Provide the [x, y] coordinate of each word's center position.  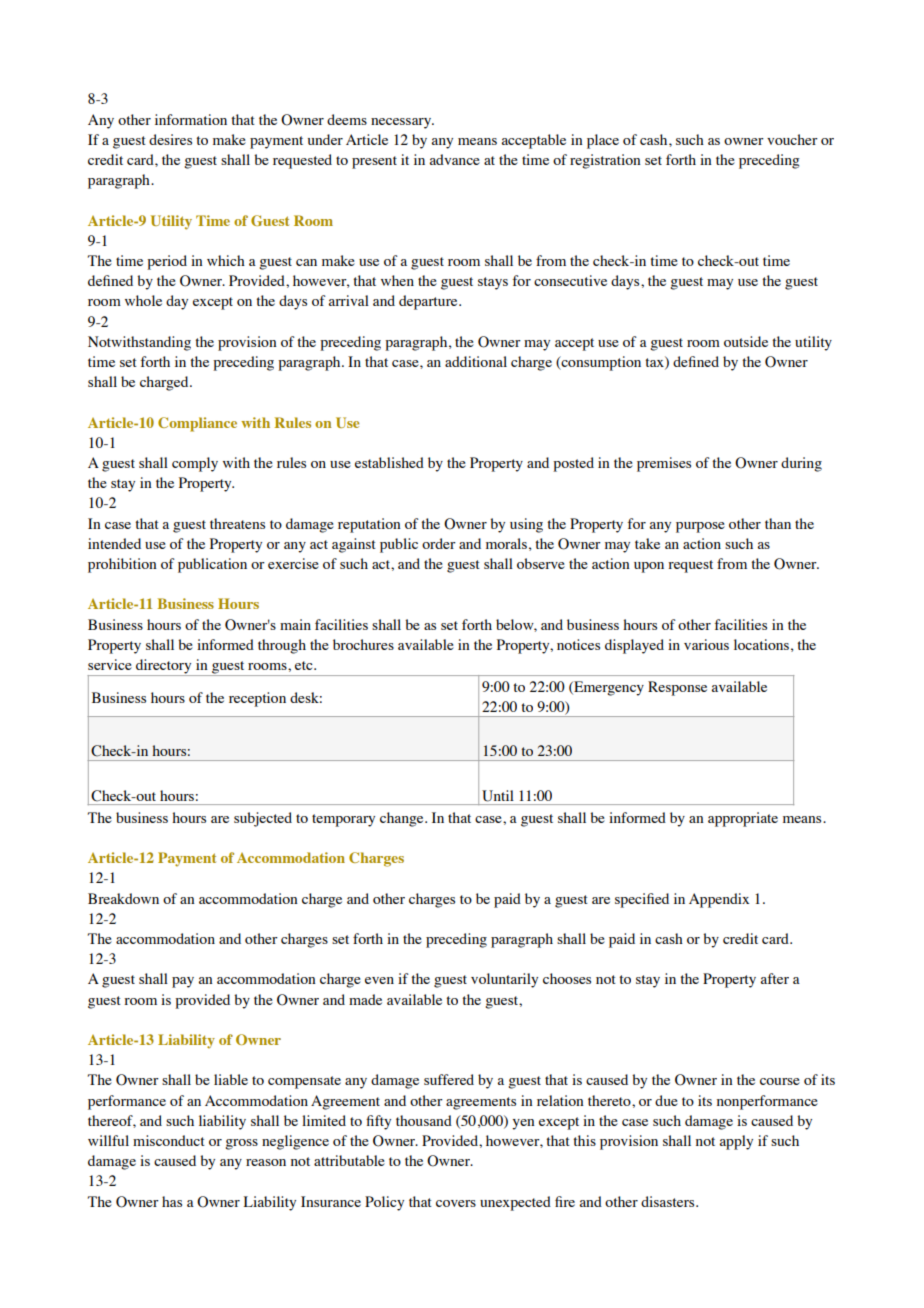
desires [170, 139]
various [706, 644]
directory [164, 667]
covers [456, 1203]
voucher [792, 139]
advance [455, 159]
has [172, 1201]
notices [578, 644]
